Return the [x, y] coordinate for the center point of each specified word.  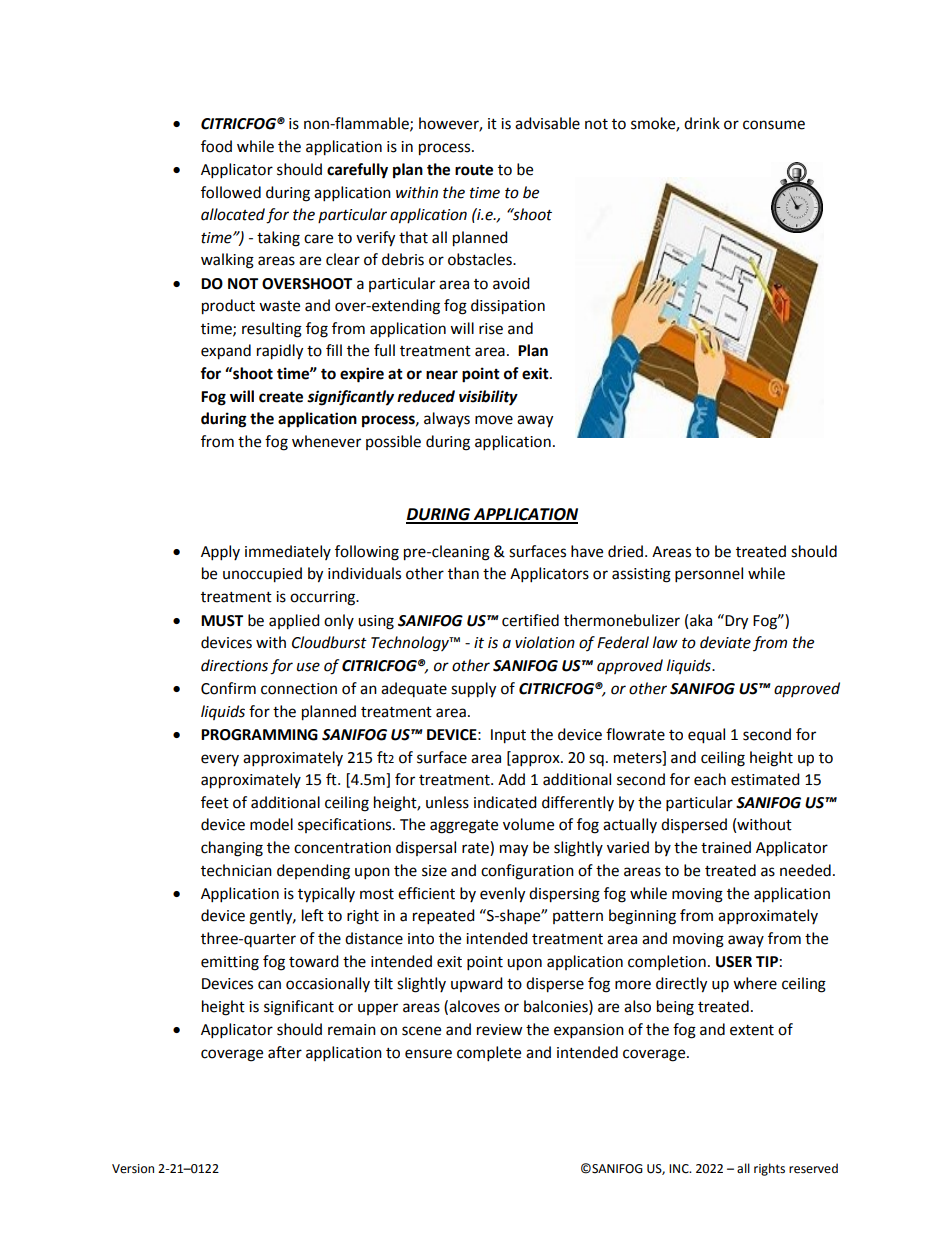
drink [702, 123]
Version [133, 1169]
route [474, 170]
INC [680, 1169]
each [710, 779]
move [494, 420]
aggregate [464, 827]
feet [215, 802]
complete [489, 1054]
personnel [709, 575]
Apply [220, 553]
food [216, 146]
